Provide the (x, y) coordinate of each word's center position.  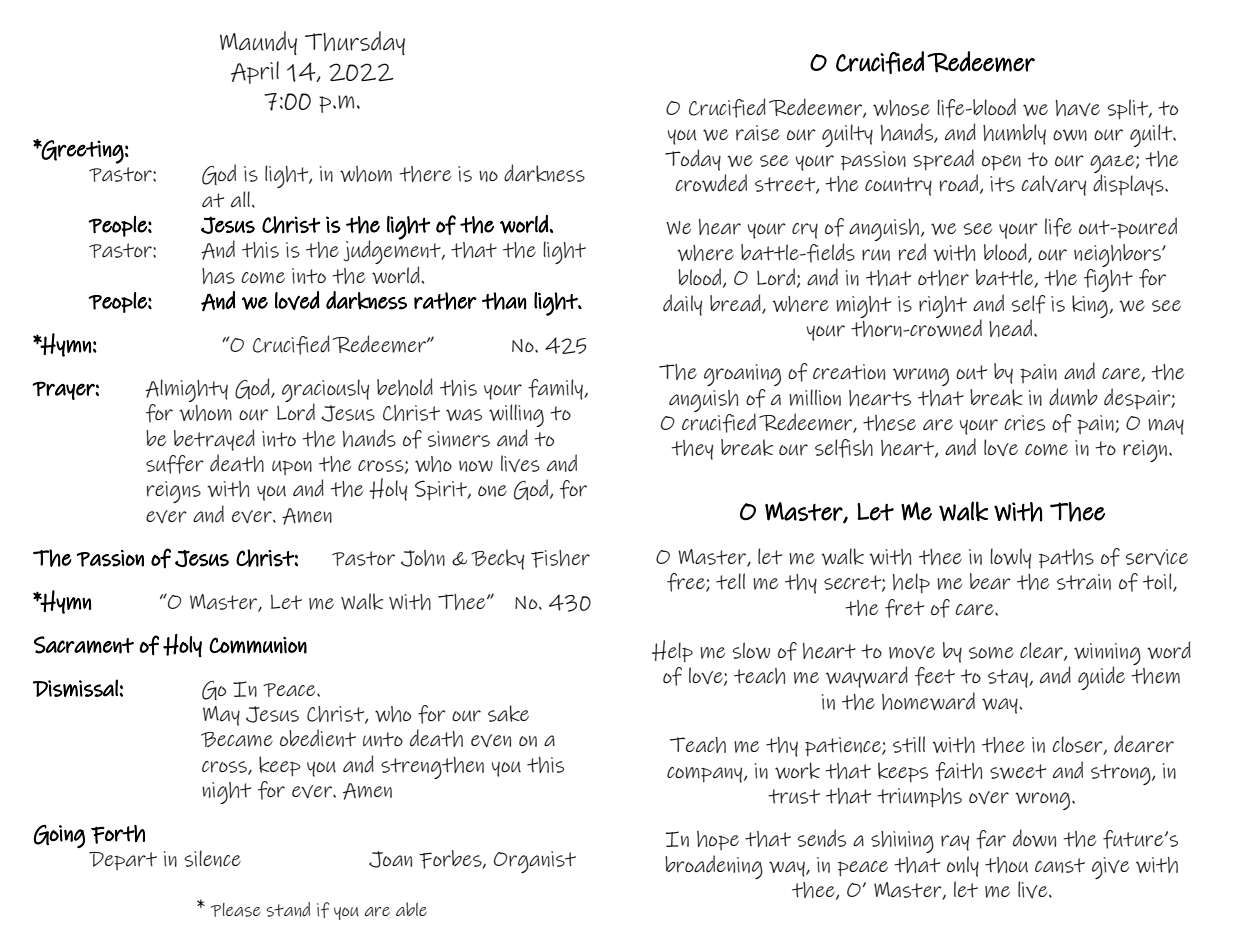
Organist (535, 862)
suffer (175, 464)
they (692, 450)
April (255, 72)
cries (1024, 423)
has (218, 276)
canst (1060, 865)
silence (213, 858)
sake (508, 713)
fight (1108, 280)
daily (682, 305)
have (1078, 108)
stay (1009, 678)
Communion (258, 645)
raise (758, 133)
